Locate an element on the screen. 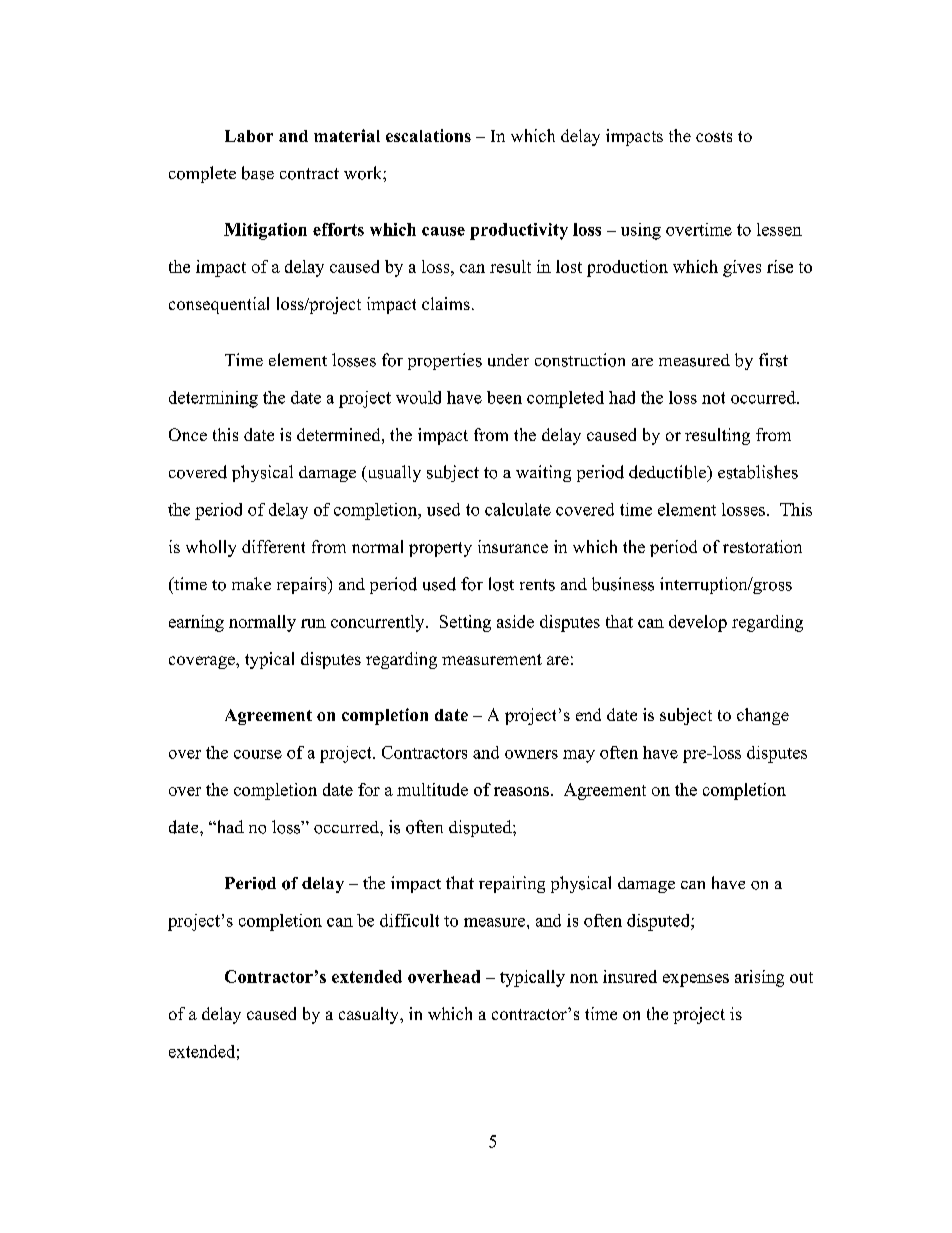  restoration is located at coordinates (762, 546).
